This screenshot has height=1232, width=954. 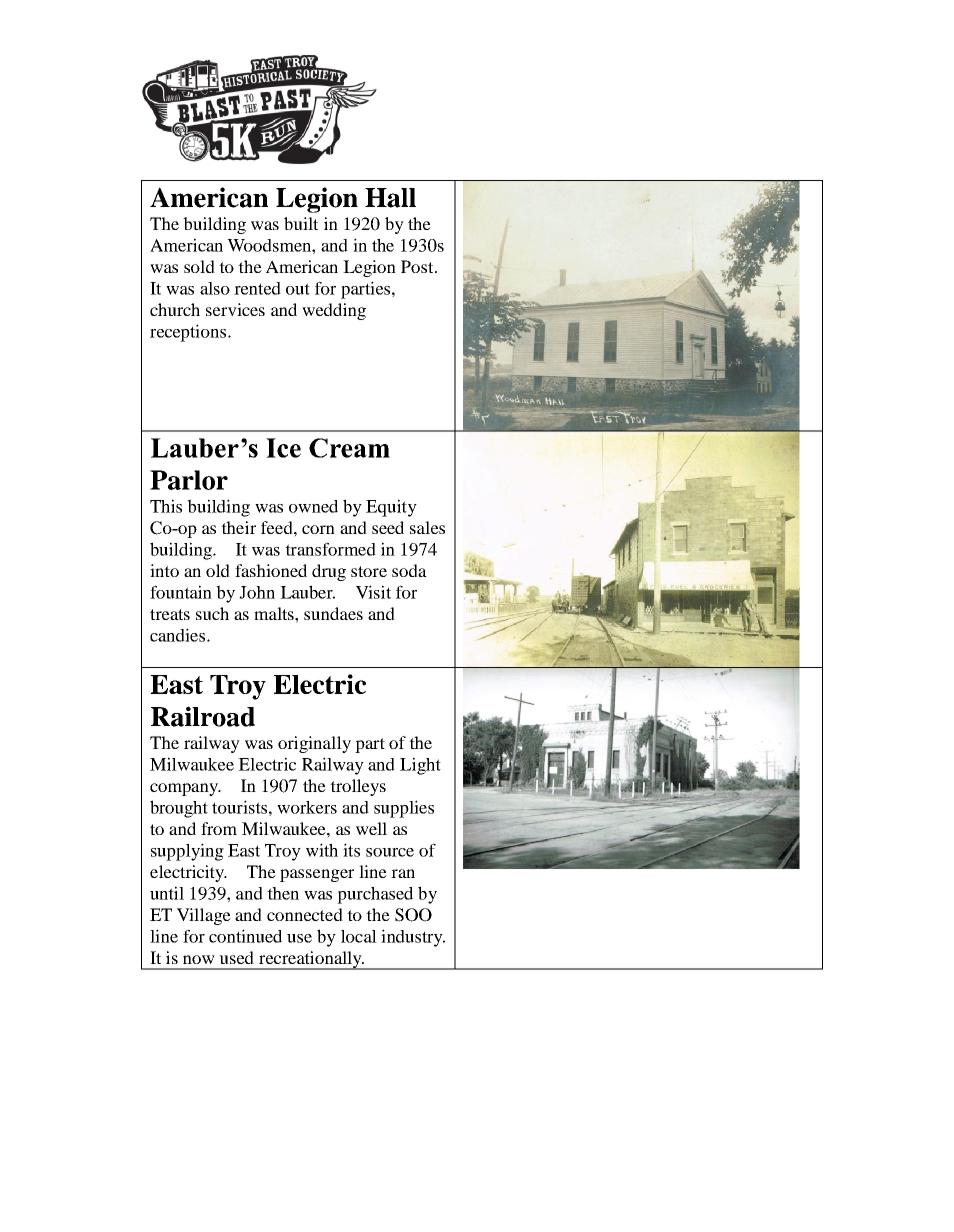 What do you see at coordinates (409, 570) in the screenshot?
I see `soda` at bounding box center [409, 570].
